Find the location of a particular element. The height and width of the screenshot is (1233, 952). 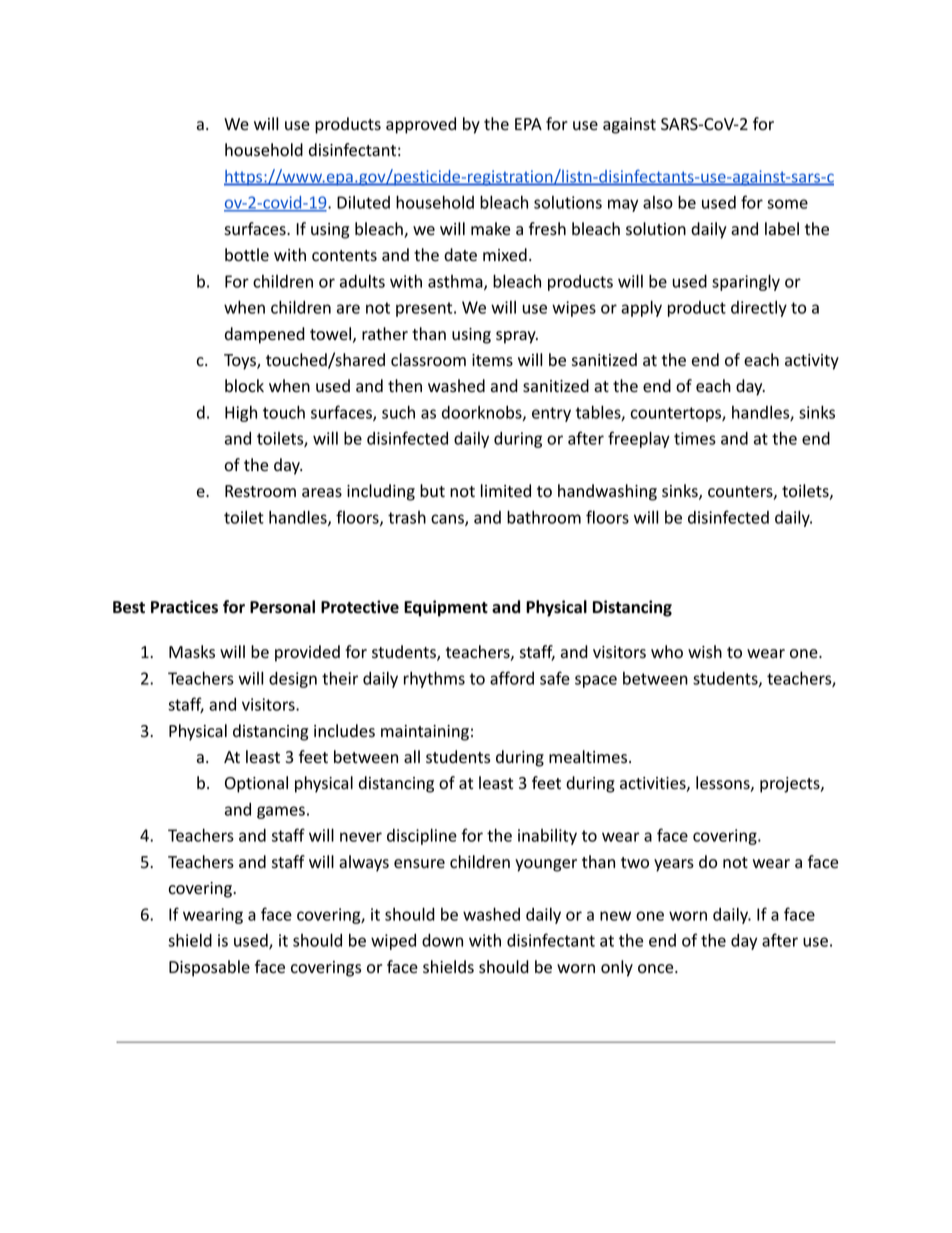

Masks is located at coordinates (192, 652).
